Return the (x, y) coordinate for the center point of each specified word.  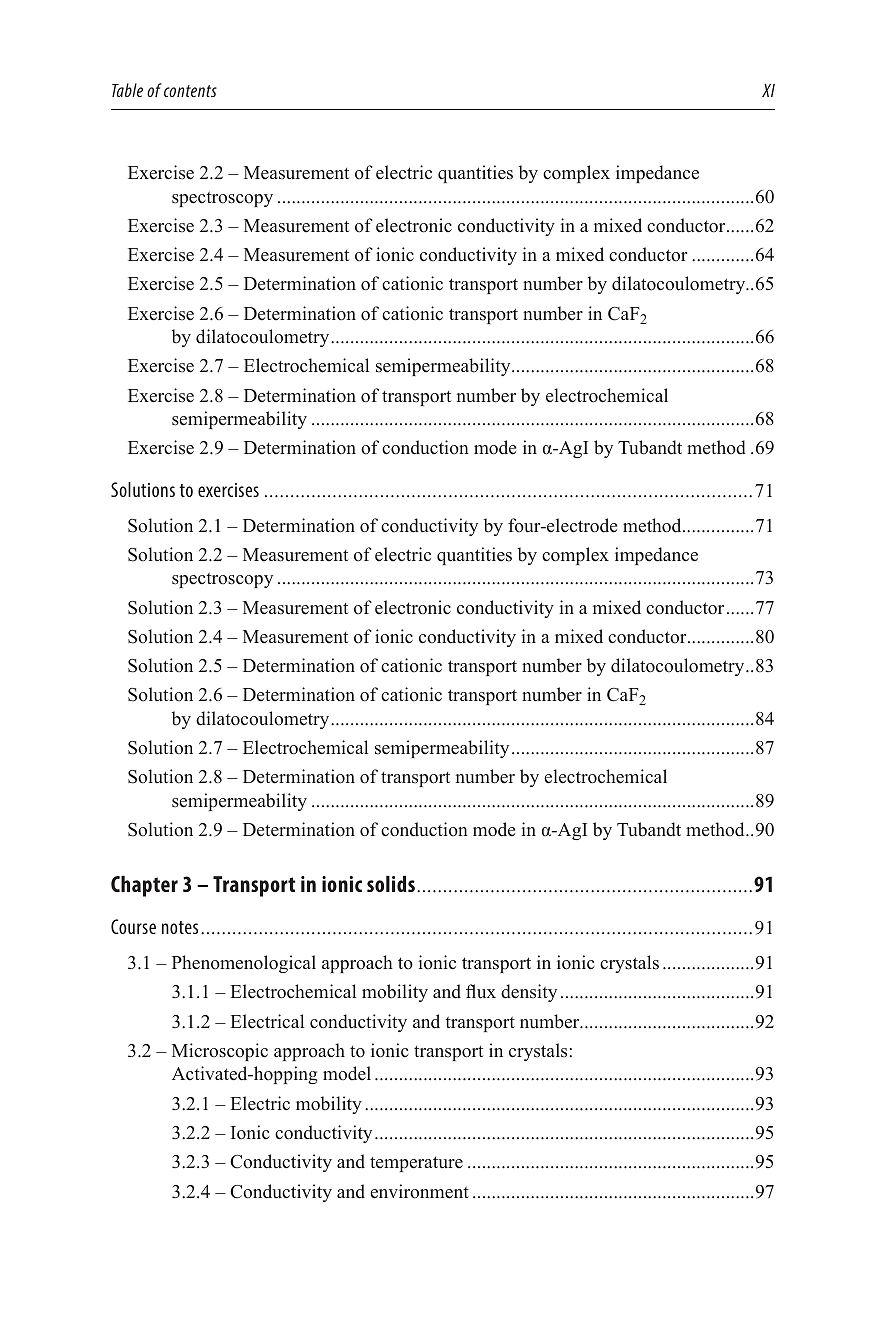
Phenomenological (244, 964)
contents (190, 91)
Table (127, 90)
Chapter (144, 886)
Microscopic (220, 1052)
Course (133, 926)
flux (481, 991)
